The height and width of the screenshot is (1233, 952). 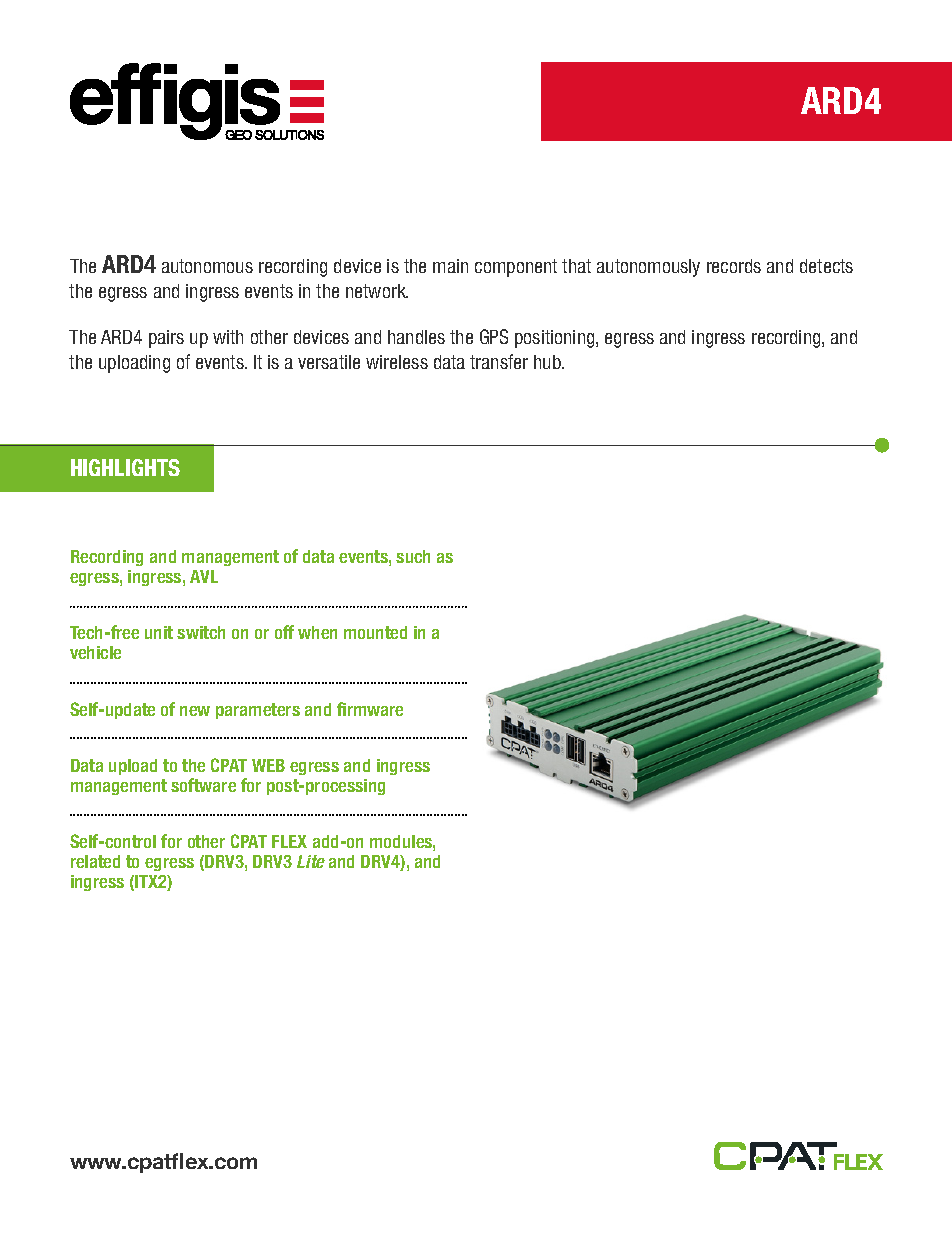 What do you see at coordinates (548, 362) in the screenshot?
I see `hub` at bounding box center [548, 362].
